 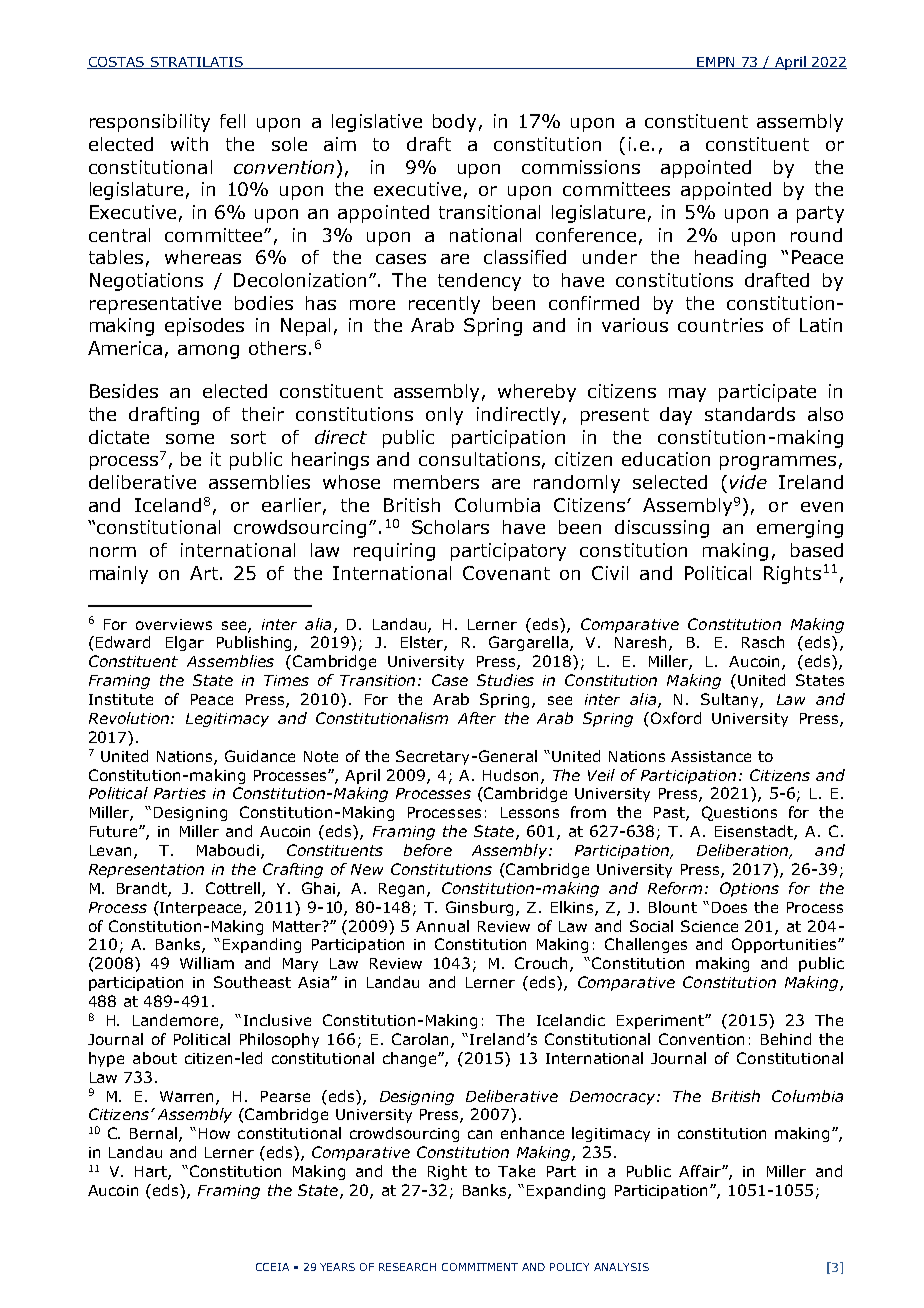 What do you see at coordinates (454, 123) in the image?
I see `body` at bounding box center [454, 123].
